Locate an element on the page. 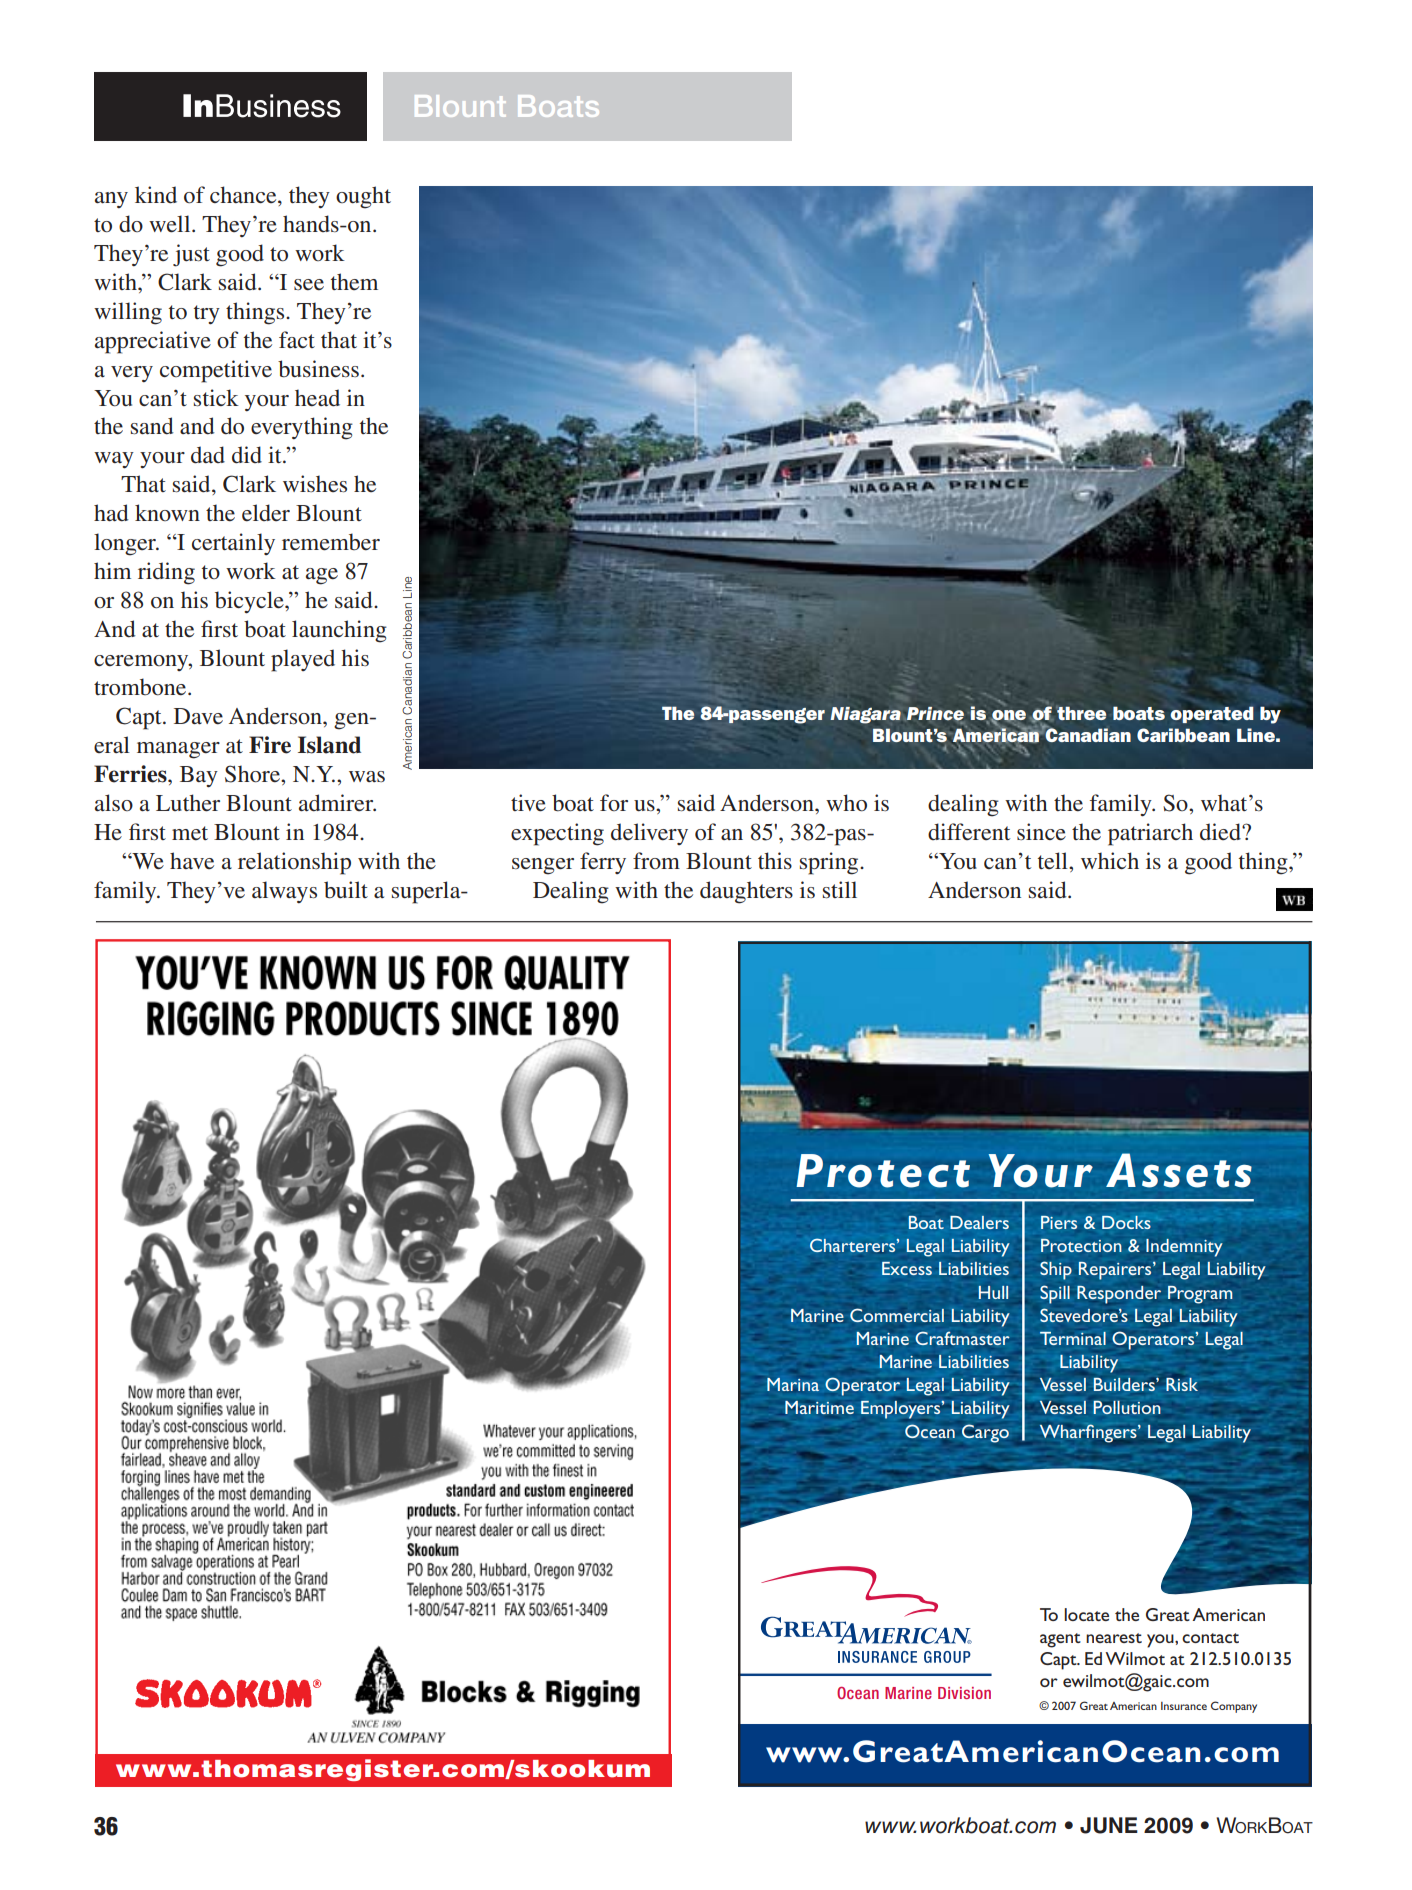  three is located at coordinates (1081, 713).
